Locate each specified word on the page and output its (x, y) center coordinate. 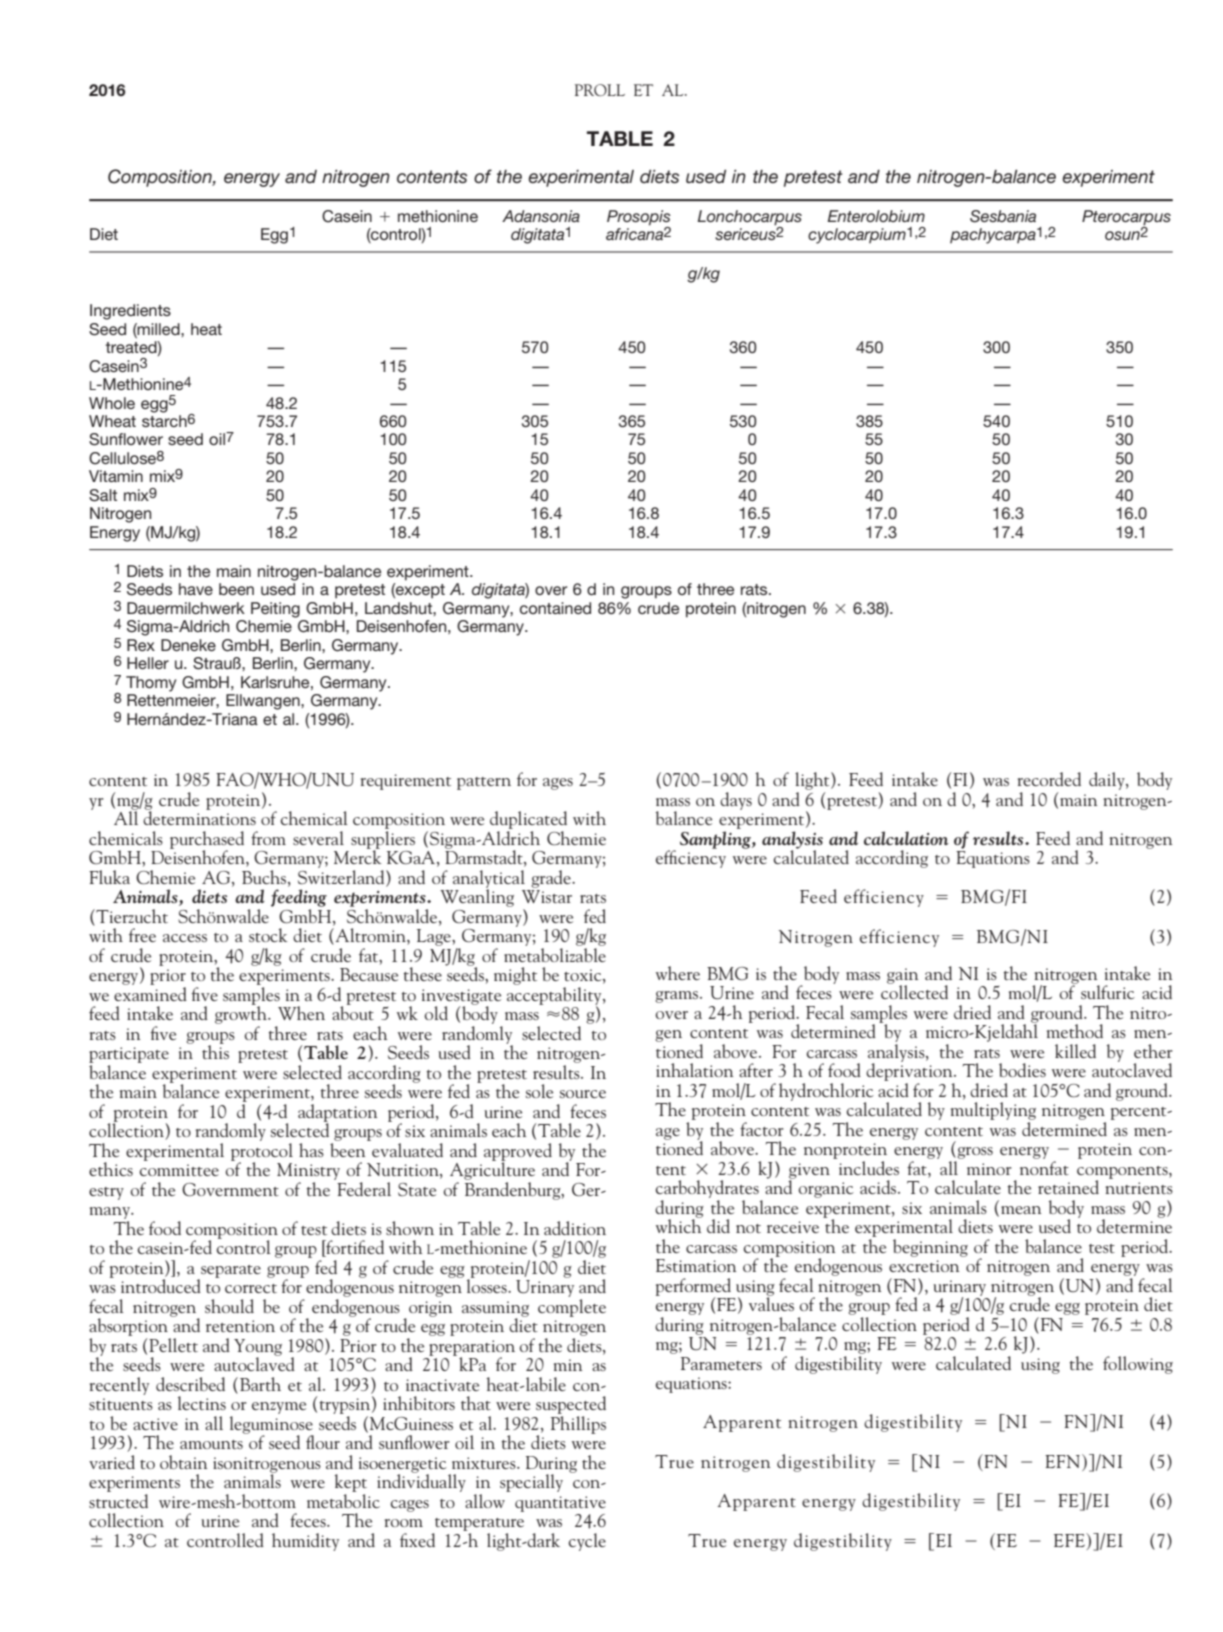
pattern (484, 783)
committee (179, 1170)
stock (268, 935)
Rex (141, 645)
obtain (183, 1462)
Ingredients (130, 312)
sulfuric (1108, 992)
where (678, 973)
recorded (1049, 779)
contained (555, 608)
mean (1021, 1210)
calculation (906, 838)
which (679, 1225)
